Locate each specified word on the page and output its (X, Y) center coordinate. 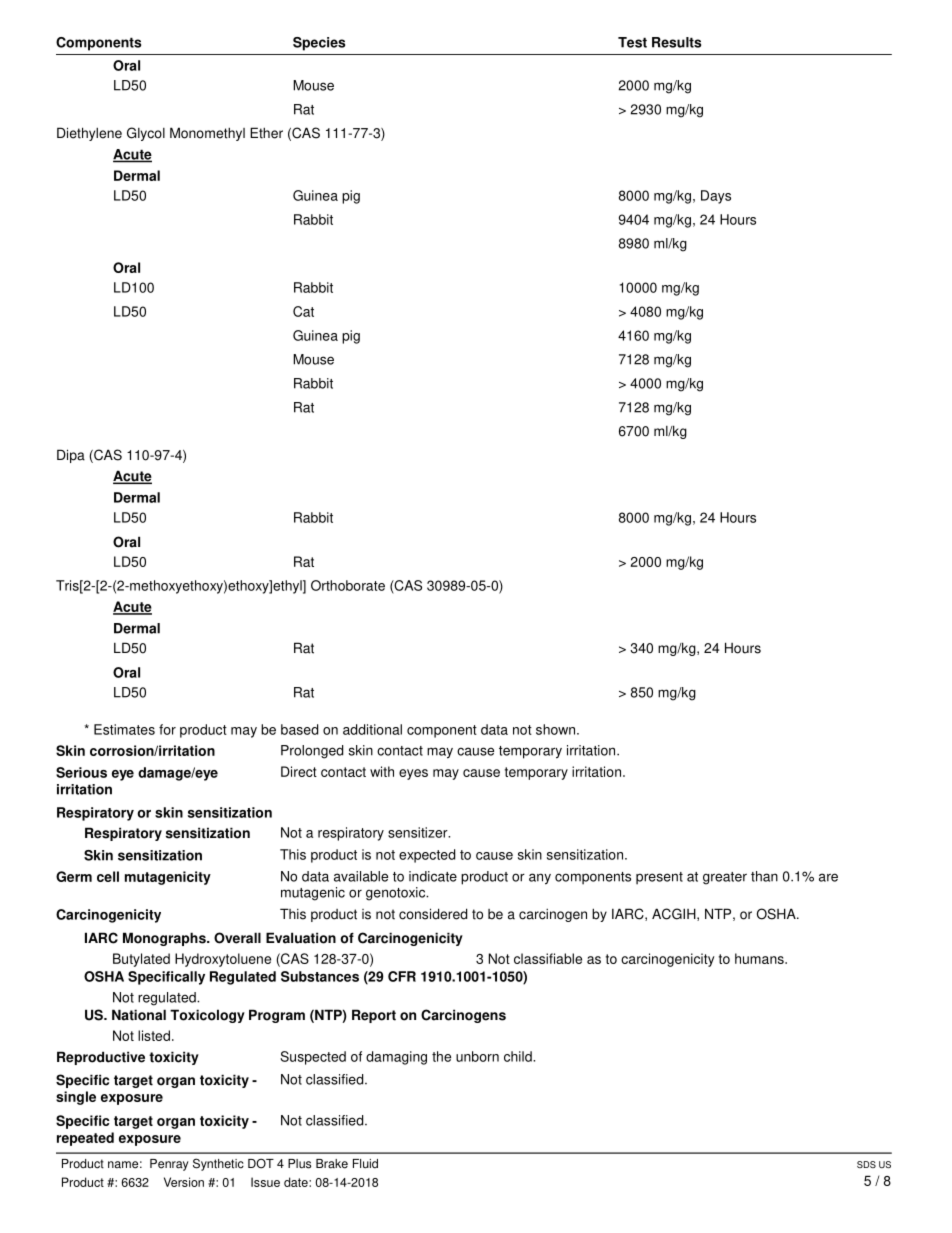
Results (676, 42)
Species (319, 44)
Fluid (365, 1164)
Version (184, 1182)
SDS (866, 1164)
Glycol (146, 134)
